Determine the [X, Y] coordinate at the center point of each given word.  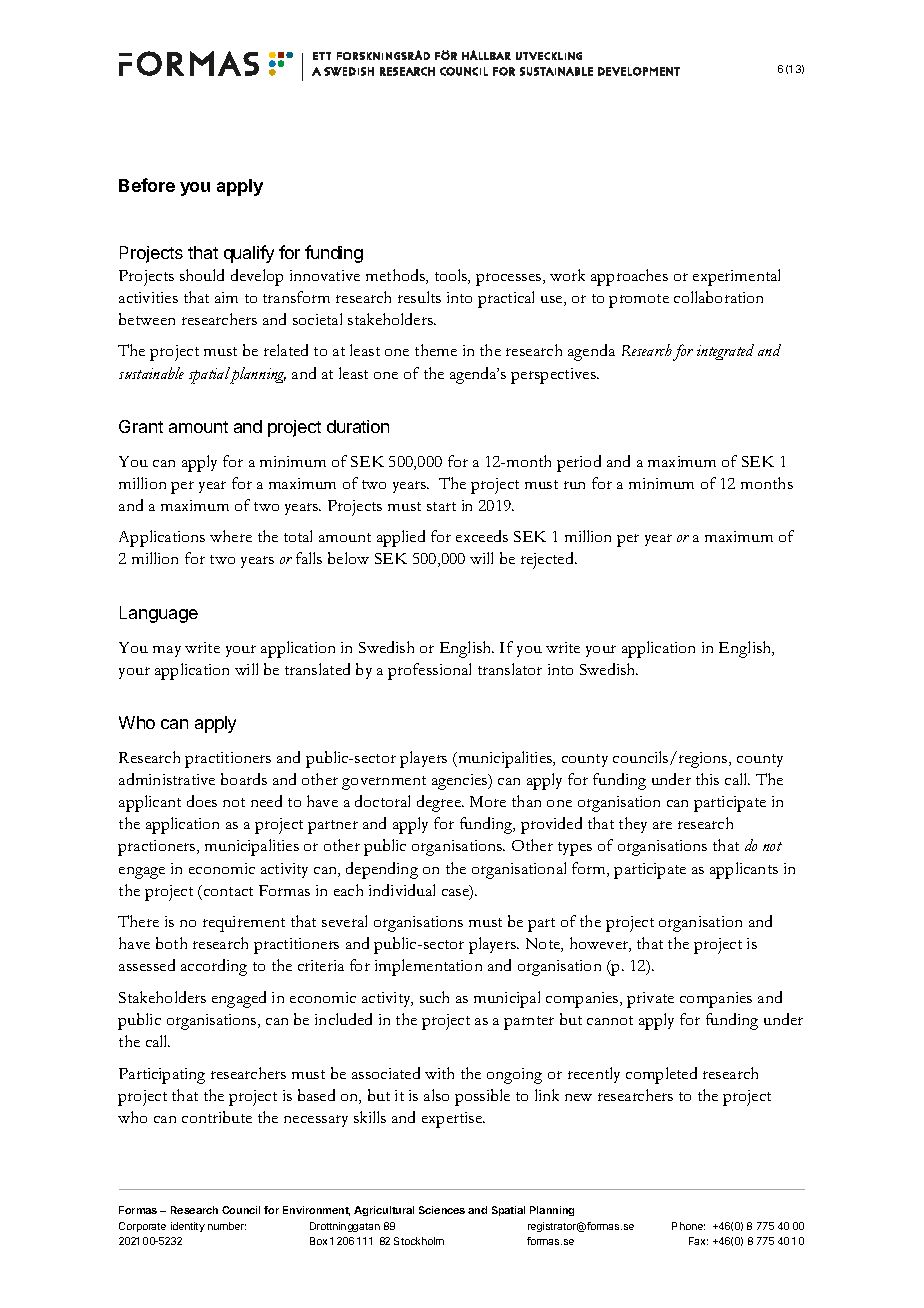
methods [396, 276]
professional [429, 671]
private [650, 1000]
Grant [141, 426]
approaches [629, 277]
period [579, 463]
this [707, 779]
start [441, 506]
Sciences [442, 1210]
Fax [698, 1241]
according [214, 967]
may [167, 651]
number [227, 1226]
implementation [428, 967]
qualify [249, 254]
